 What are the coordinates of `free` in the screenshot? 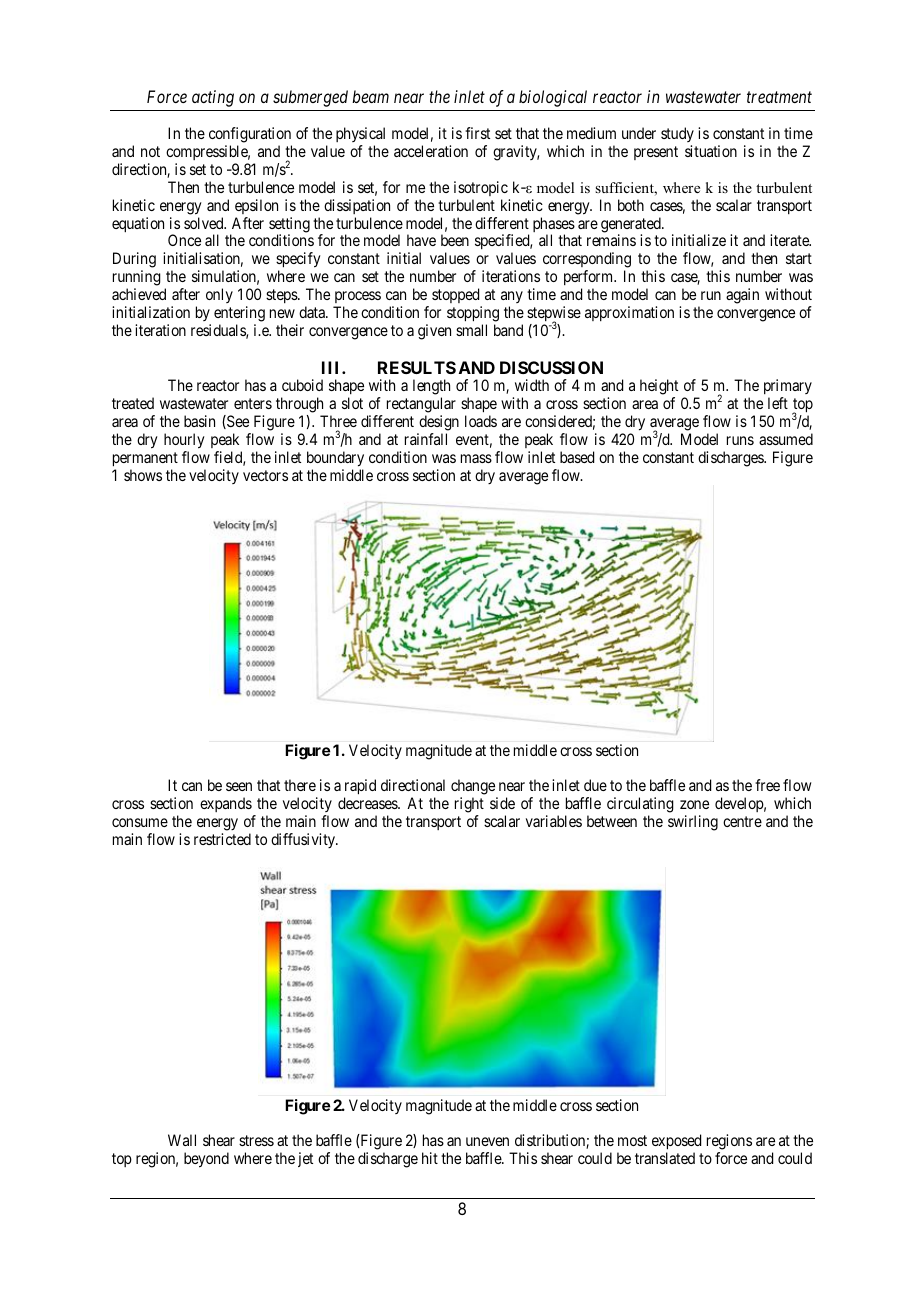 It's located at (767, 785).
